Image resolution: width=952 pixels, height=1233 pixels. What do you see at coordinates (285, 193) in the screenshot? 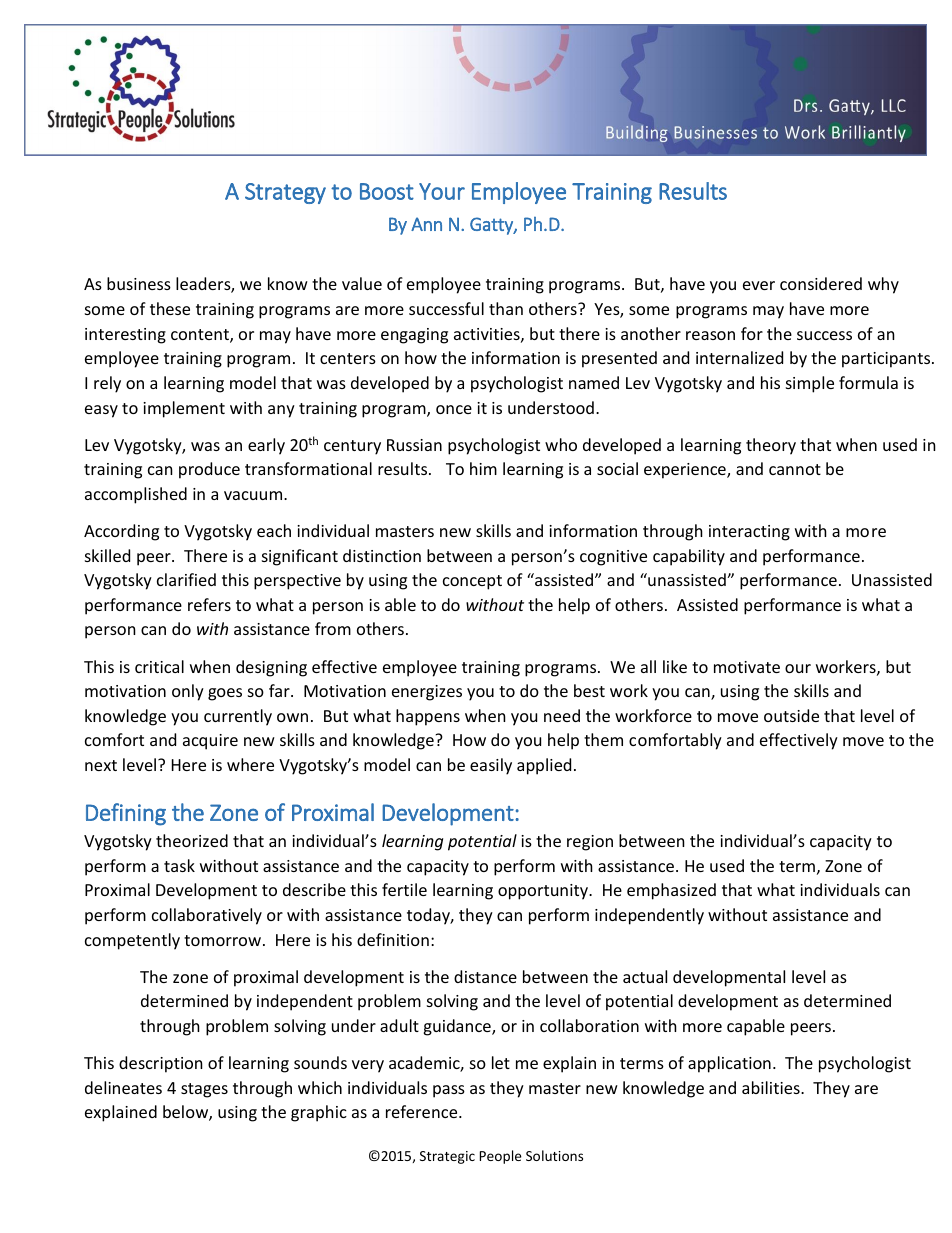
I see `Strategy` at bounding box center [285, 193].
